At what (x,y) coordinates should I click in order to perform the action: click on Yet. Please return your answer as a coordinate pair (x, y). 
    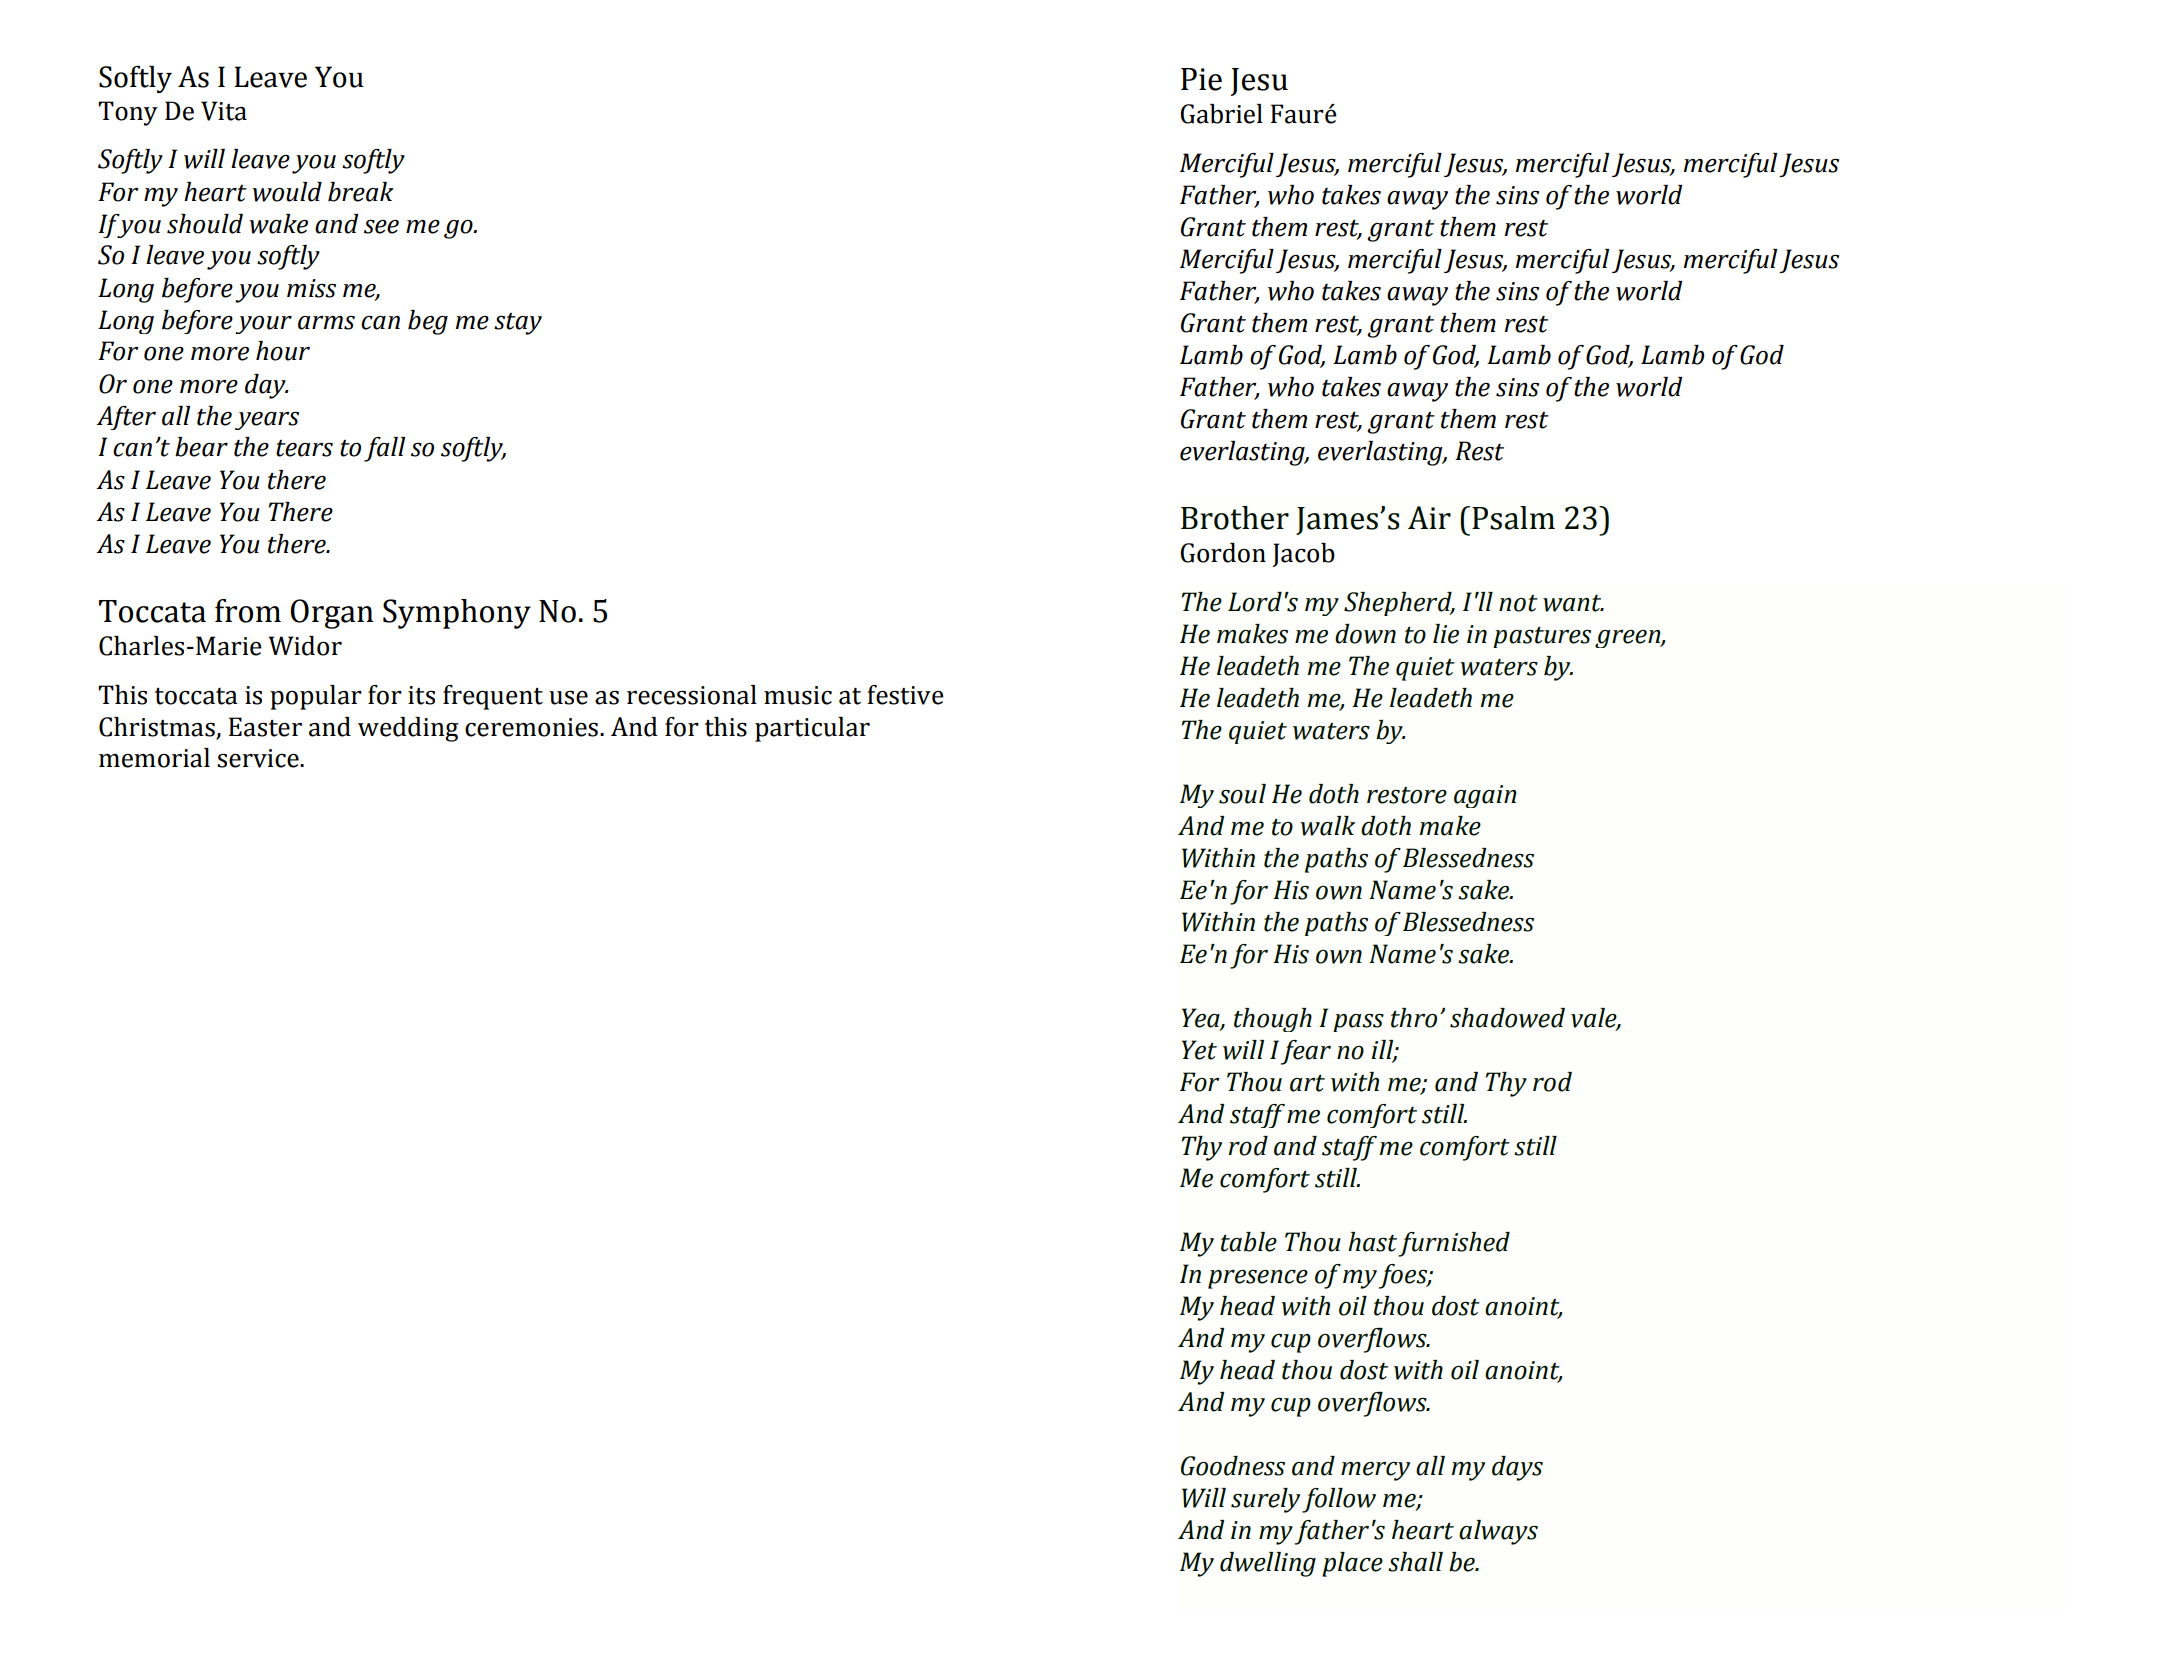
    Looking at the image, I should click on (1199, 1050).
